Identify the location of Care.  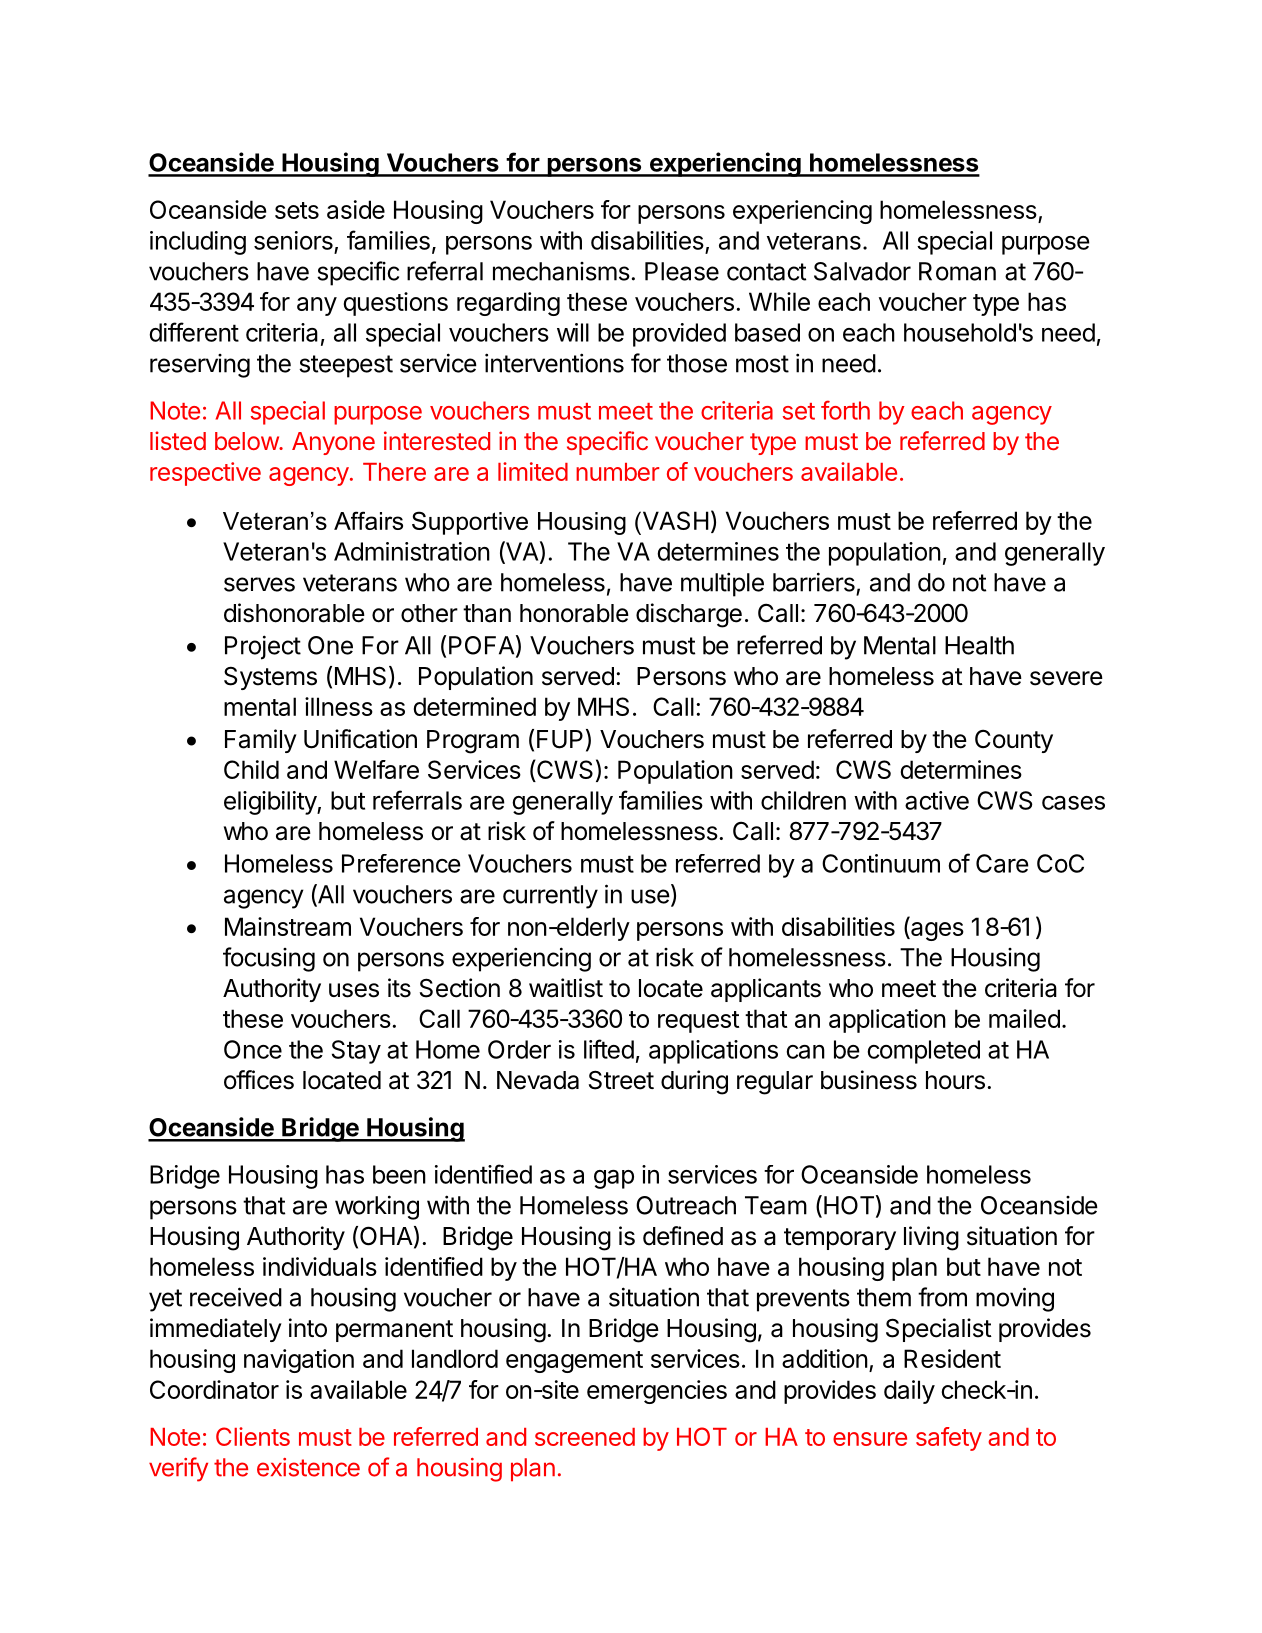
(1002, 863).
